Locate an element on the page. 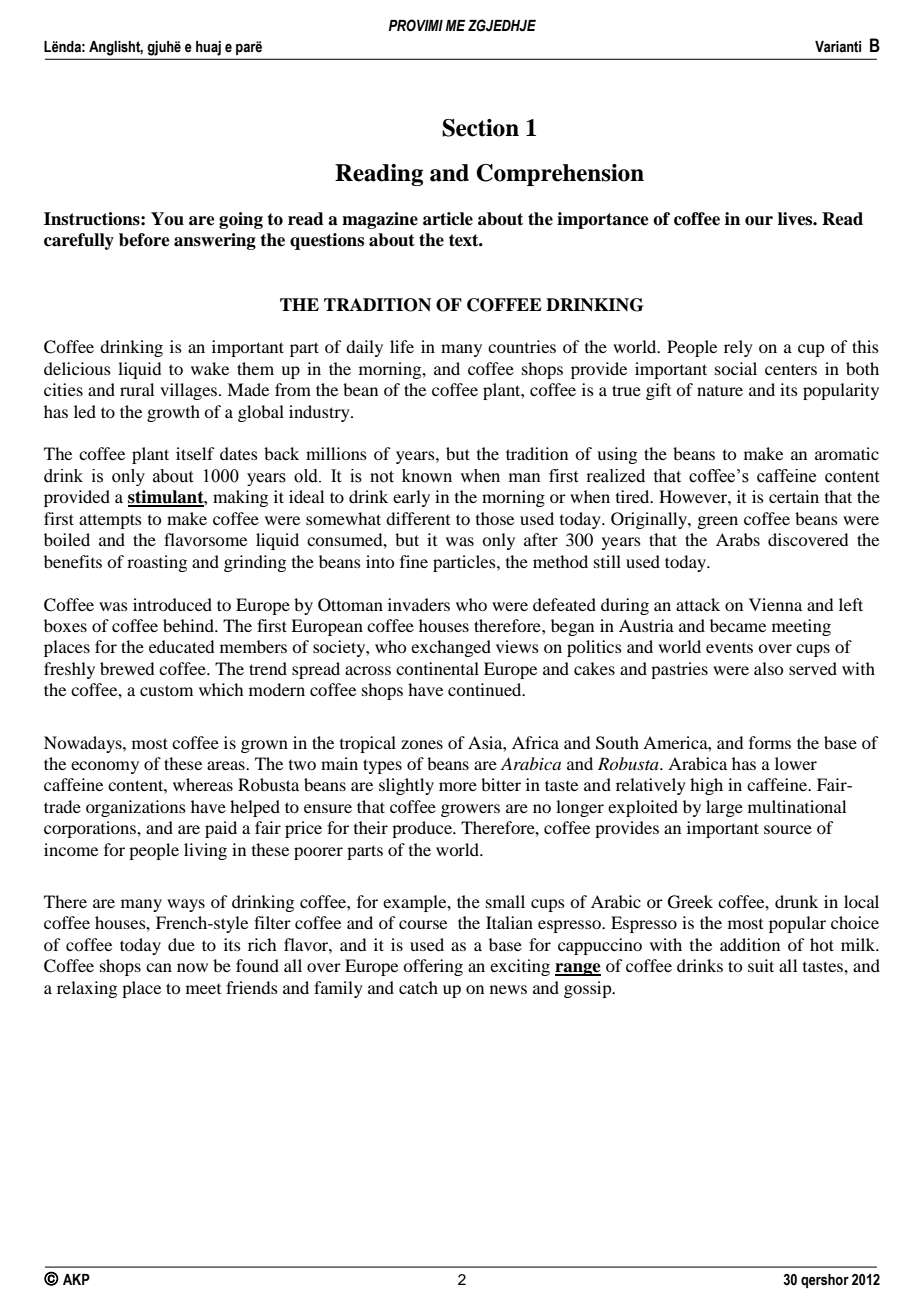 The image size is (924, 1308). Section is located at coordinates (480, 128).
